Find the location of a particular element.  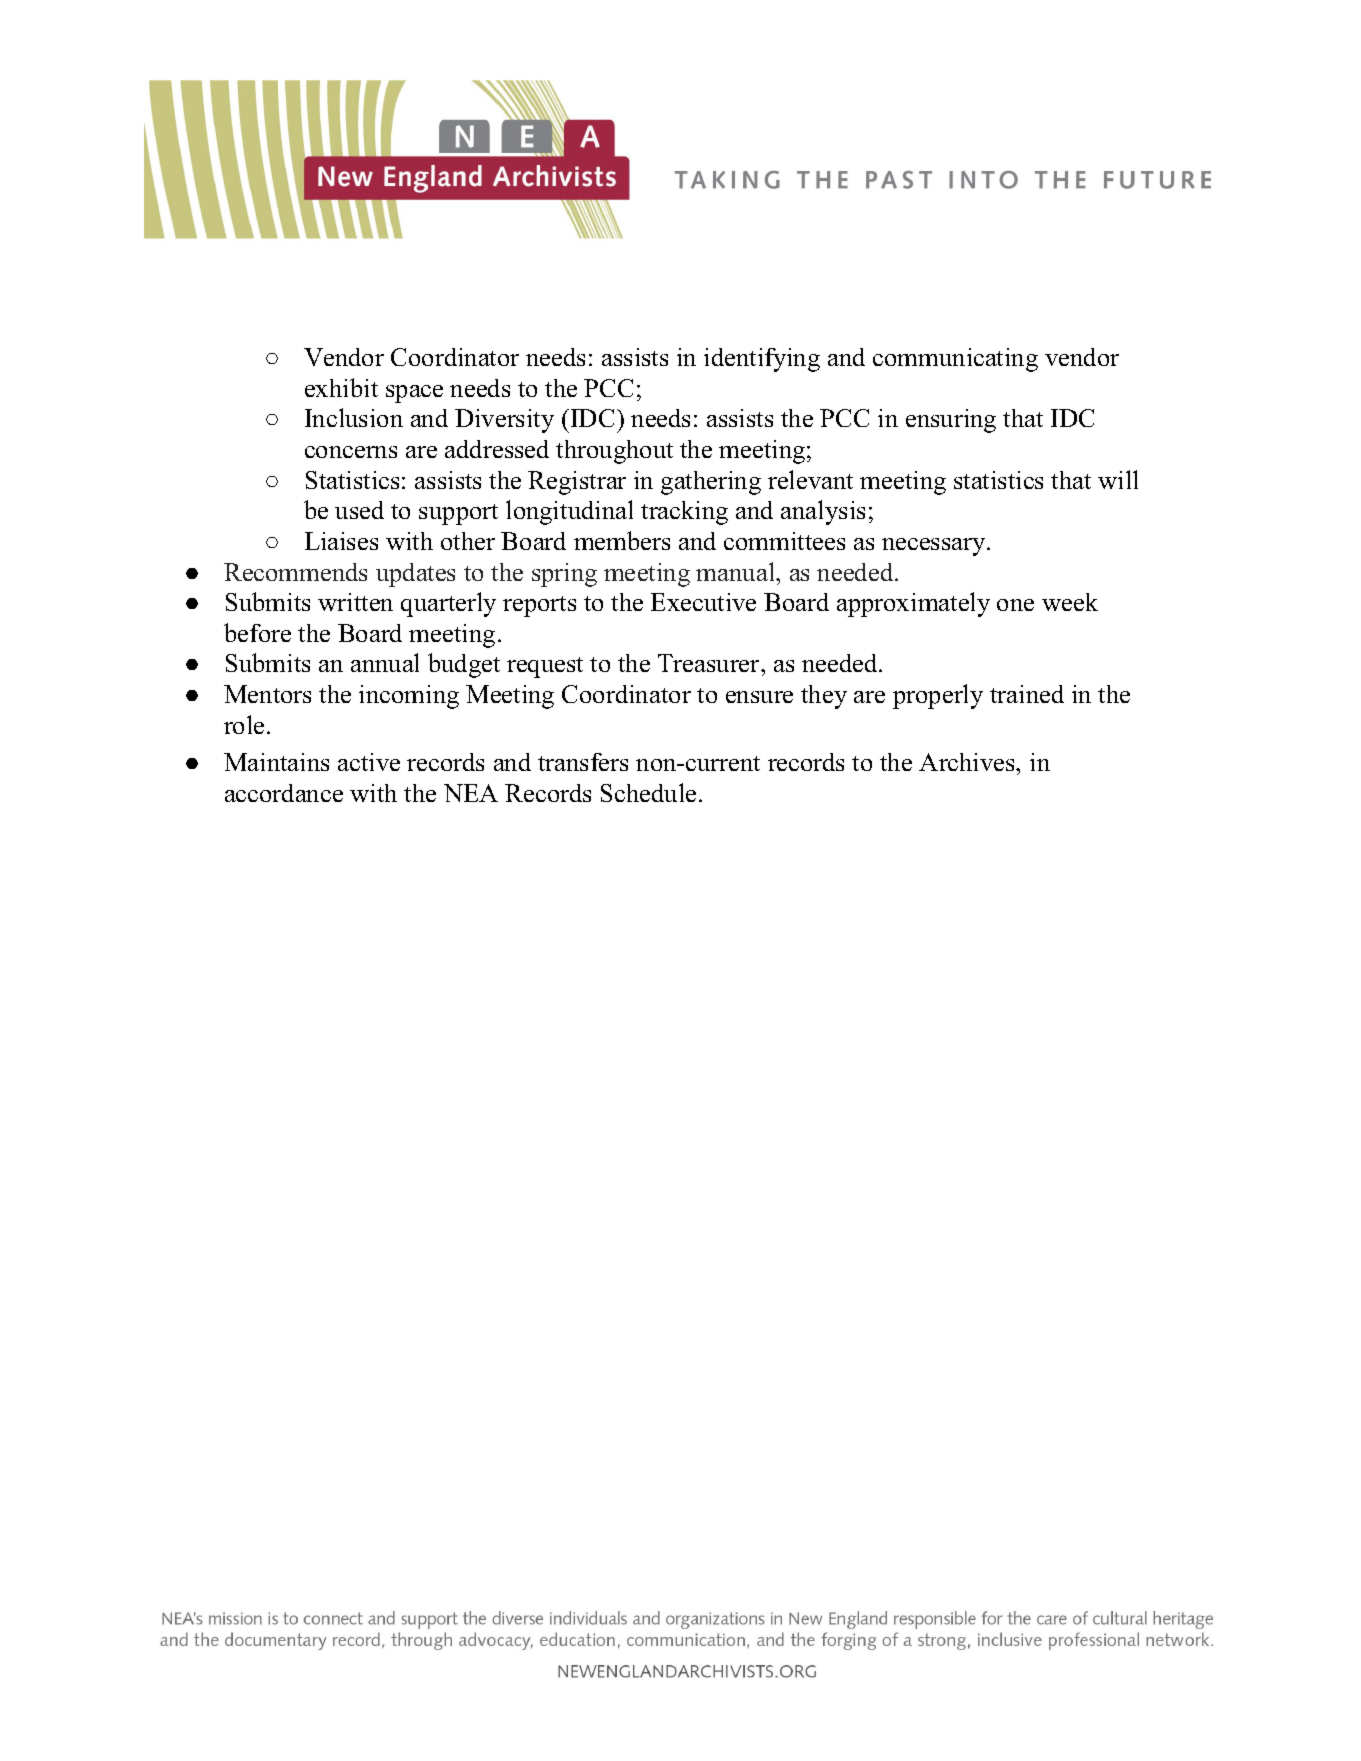

identifying is located at coordinates (762, 360).
